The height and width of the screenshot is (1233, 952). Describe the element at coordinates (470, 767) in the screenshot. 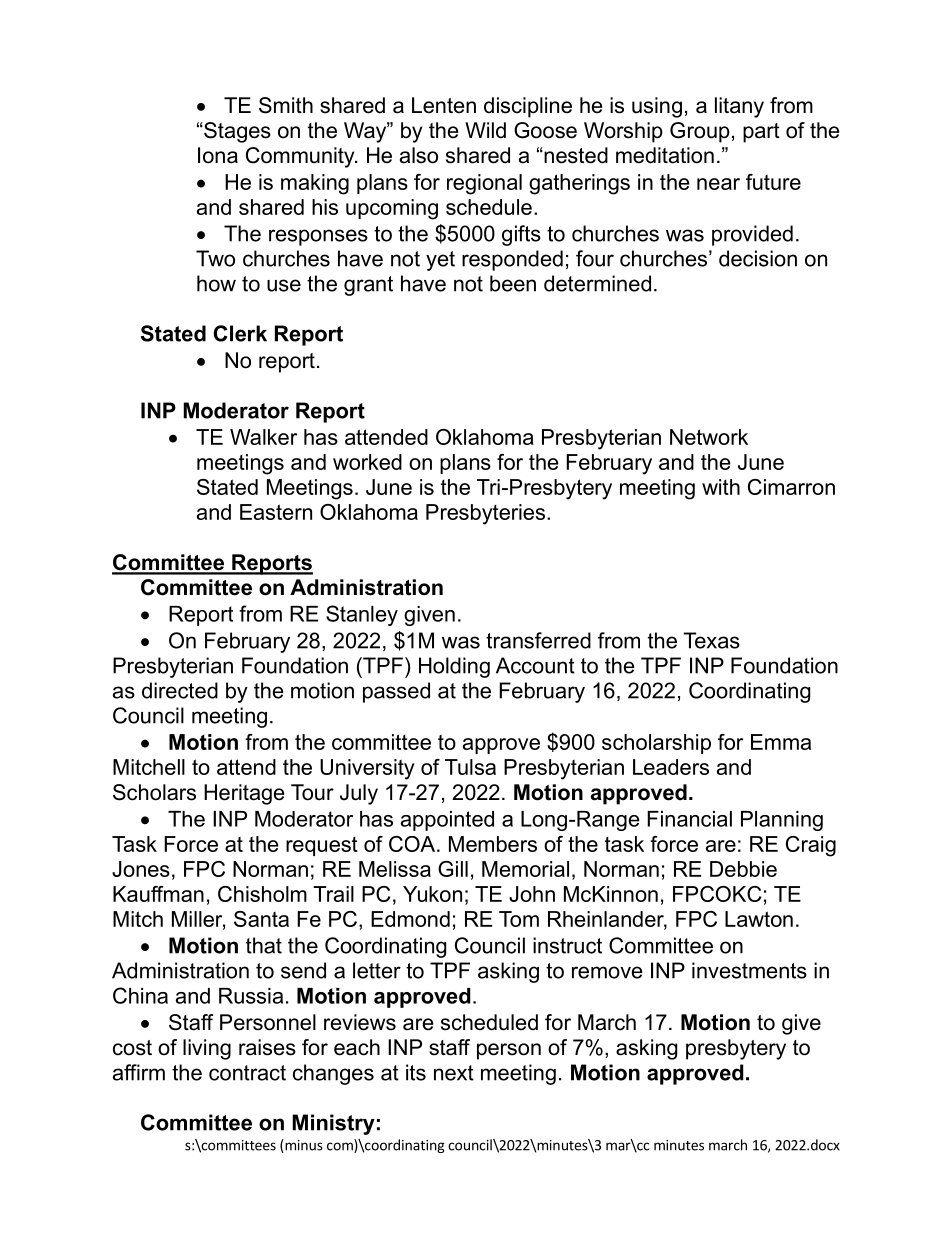

I see `Tulsa` at that location.
